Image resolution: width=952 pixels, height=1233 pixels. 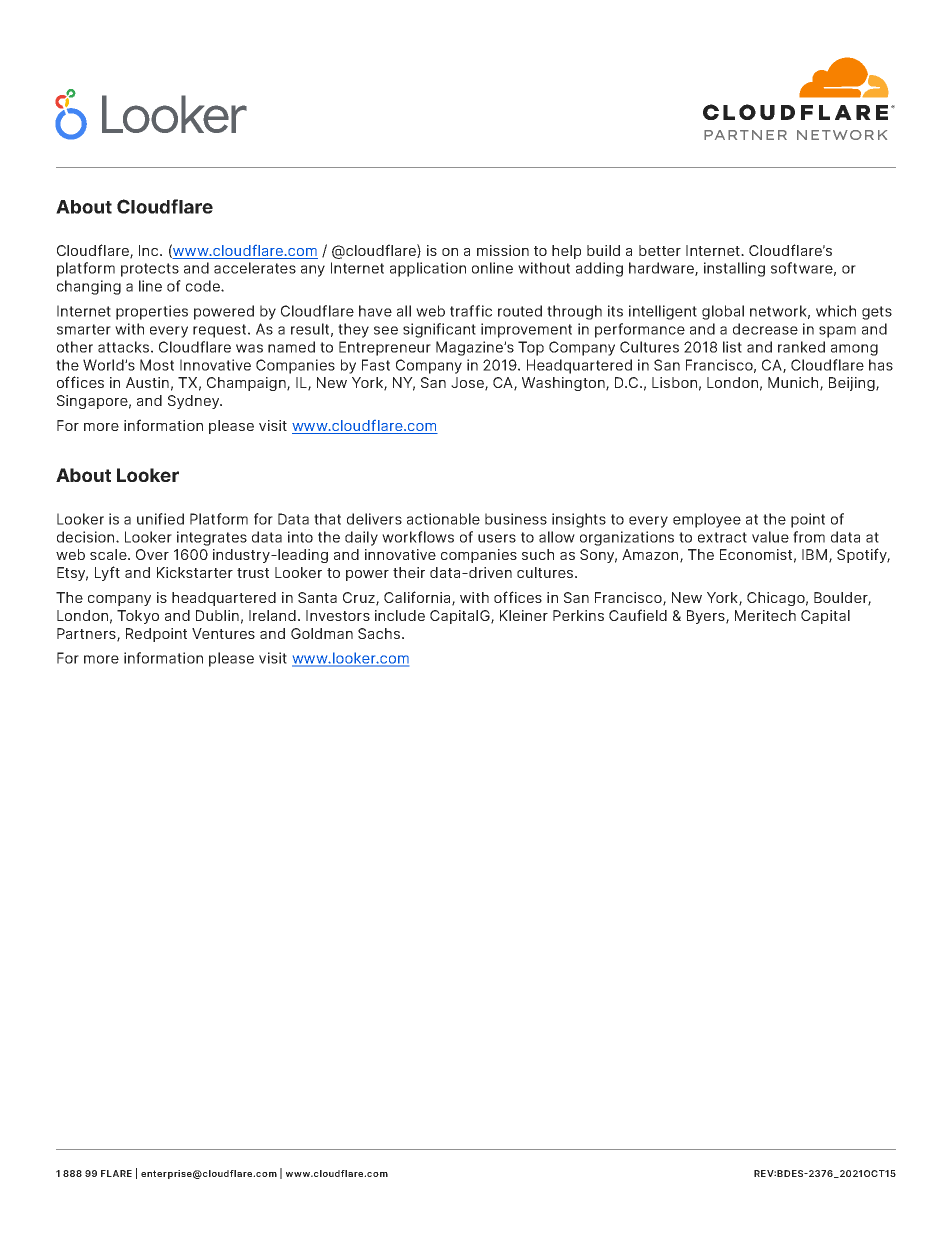 I want to click on mission, so click(x=503, y=250).
